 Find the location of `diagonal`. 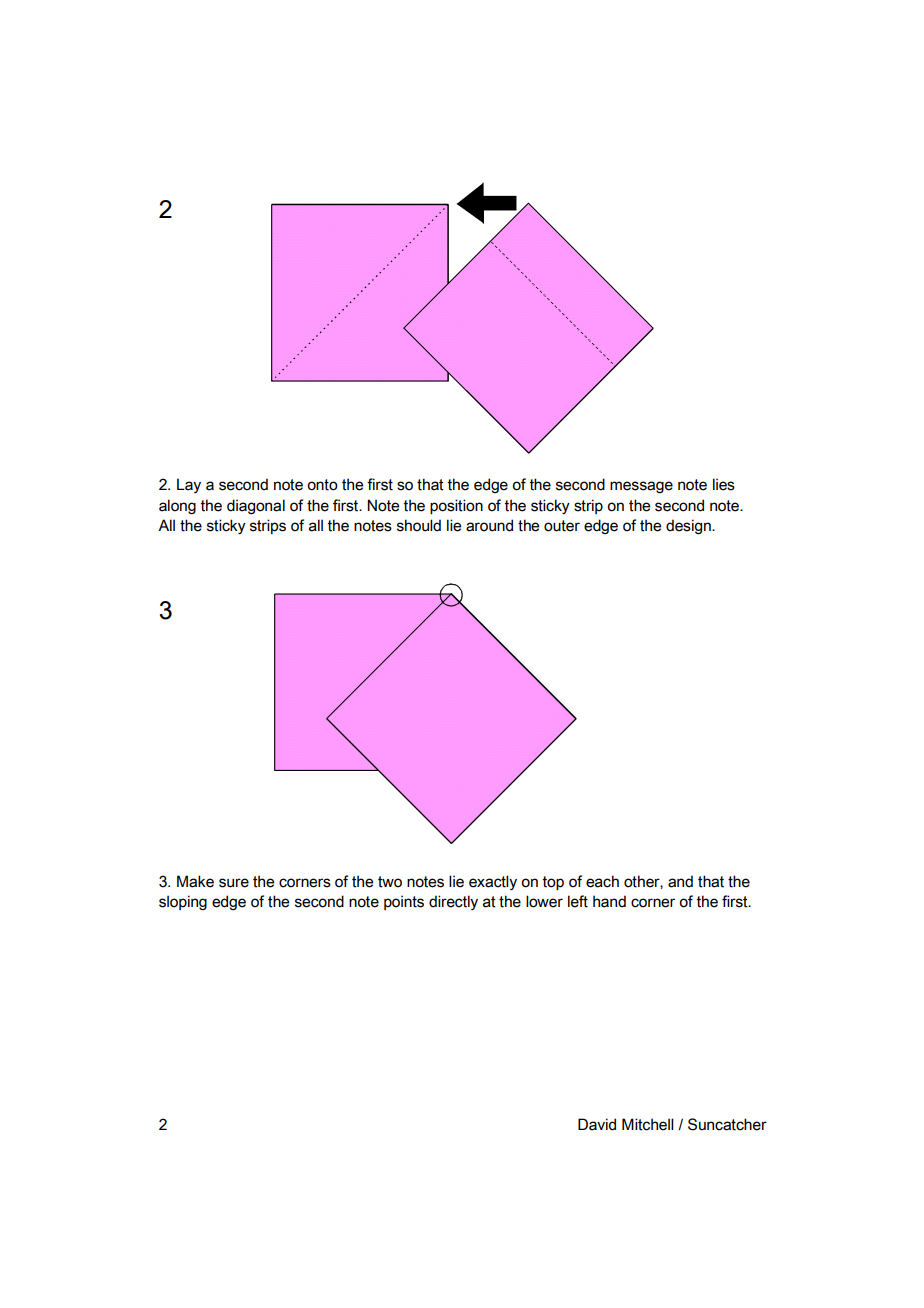

diagonal is located at coordinates (256, 507).
